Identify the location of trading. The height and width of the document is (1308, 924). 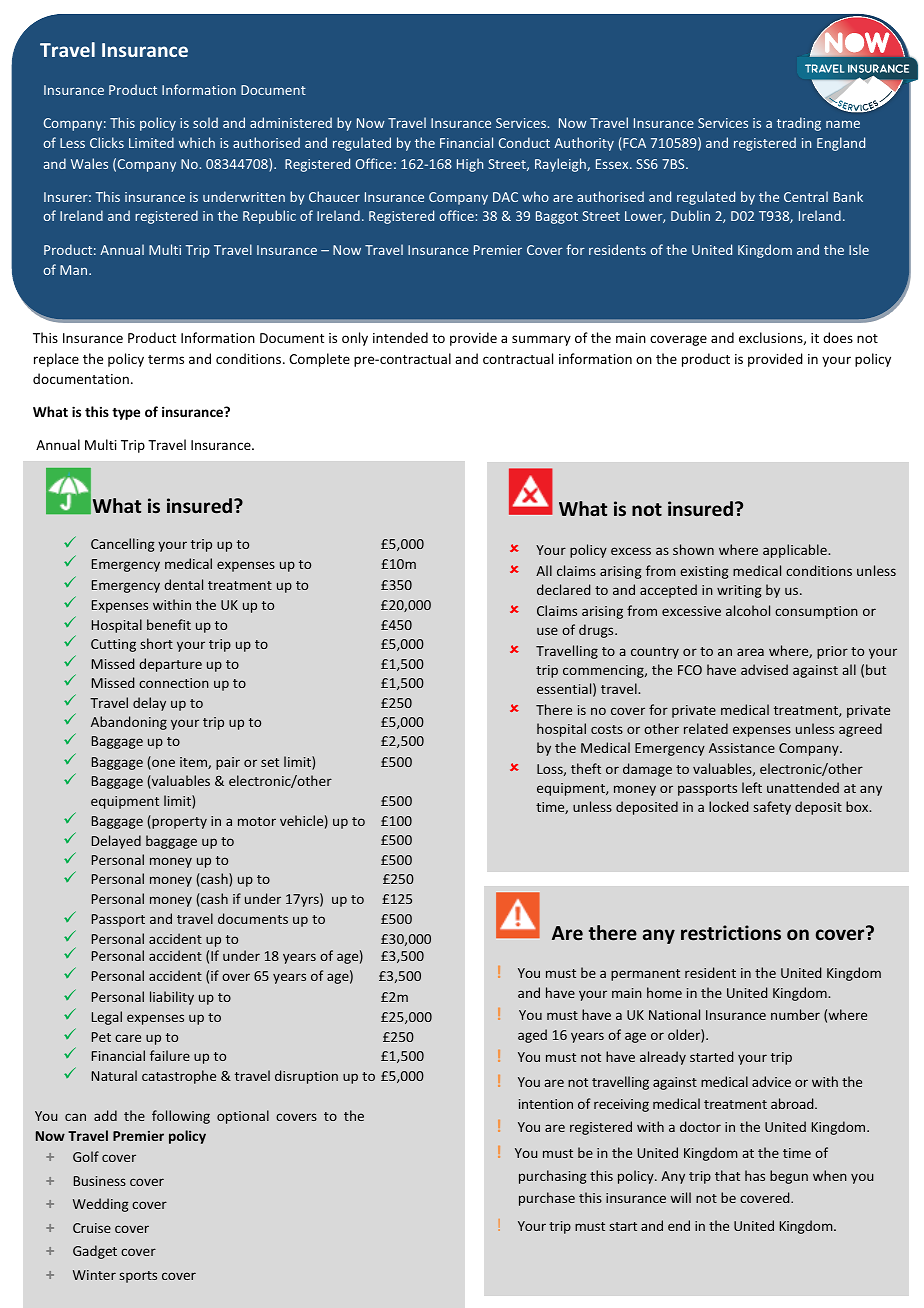
(799, 124).
